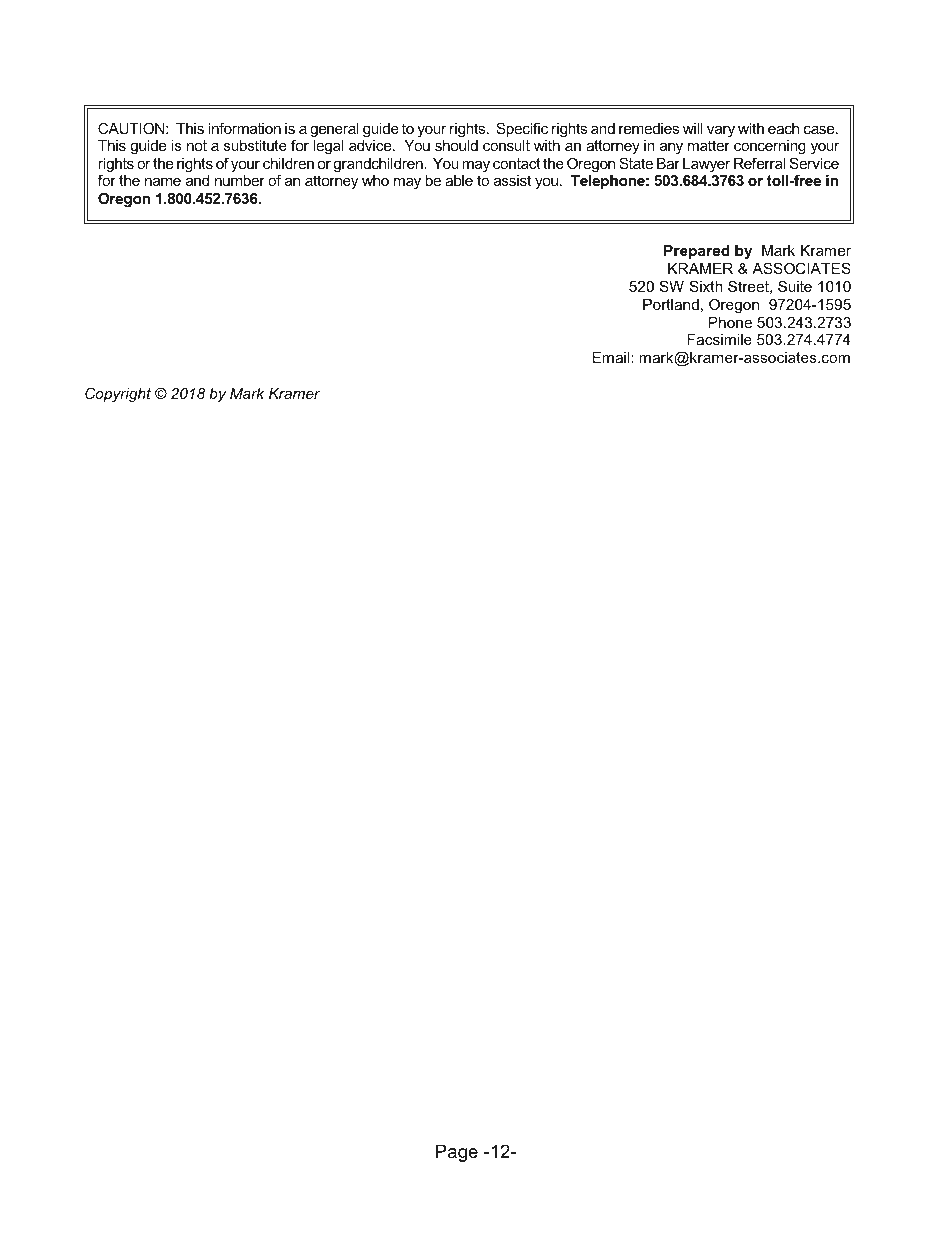  I want to click on name, so click(163, 182).
